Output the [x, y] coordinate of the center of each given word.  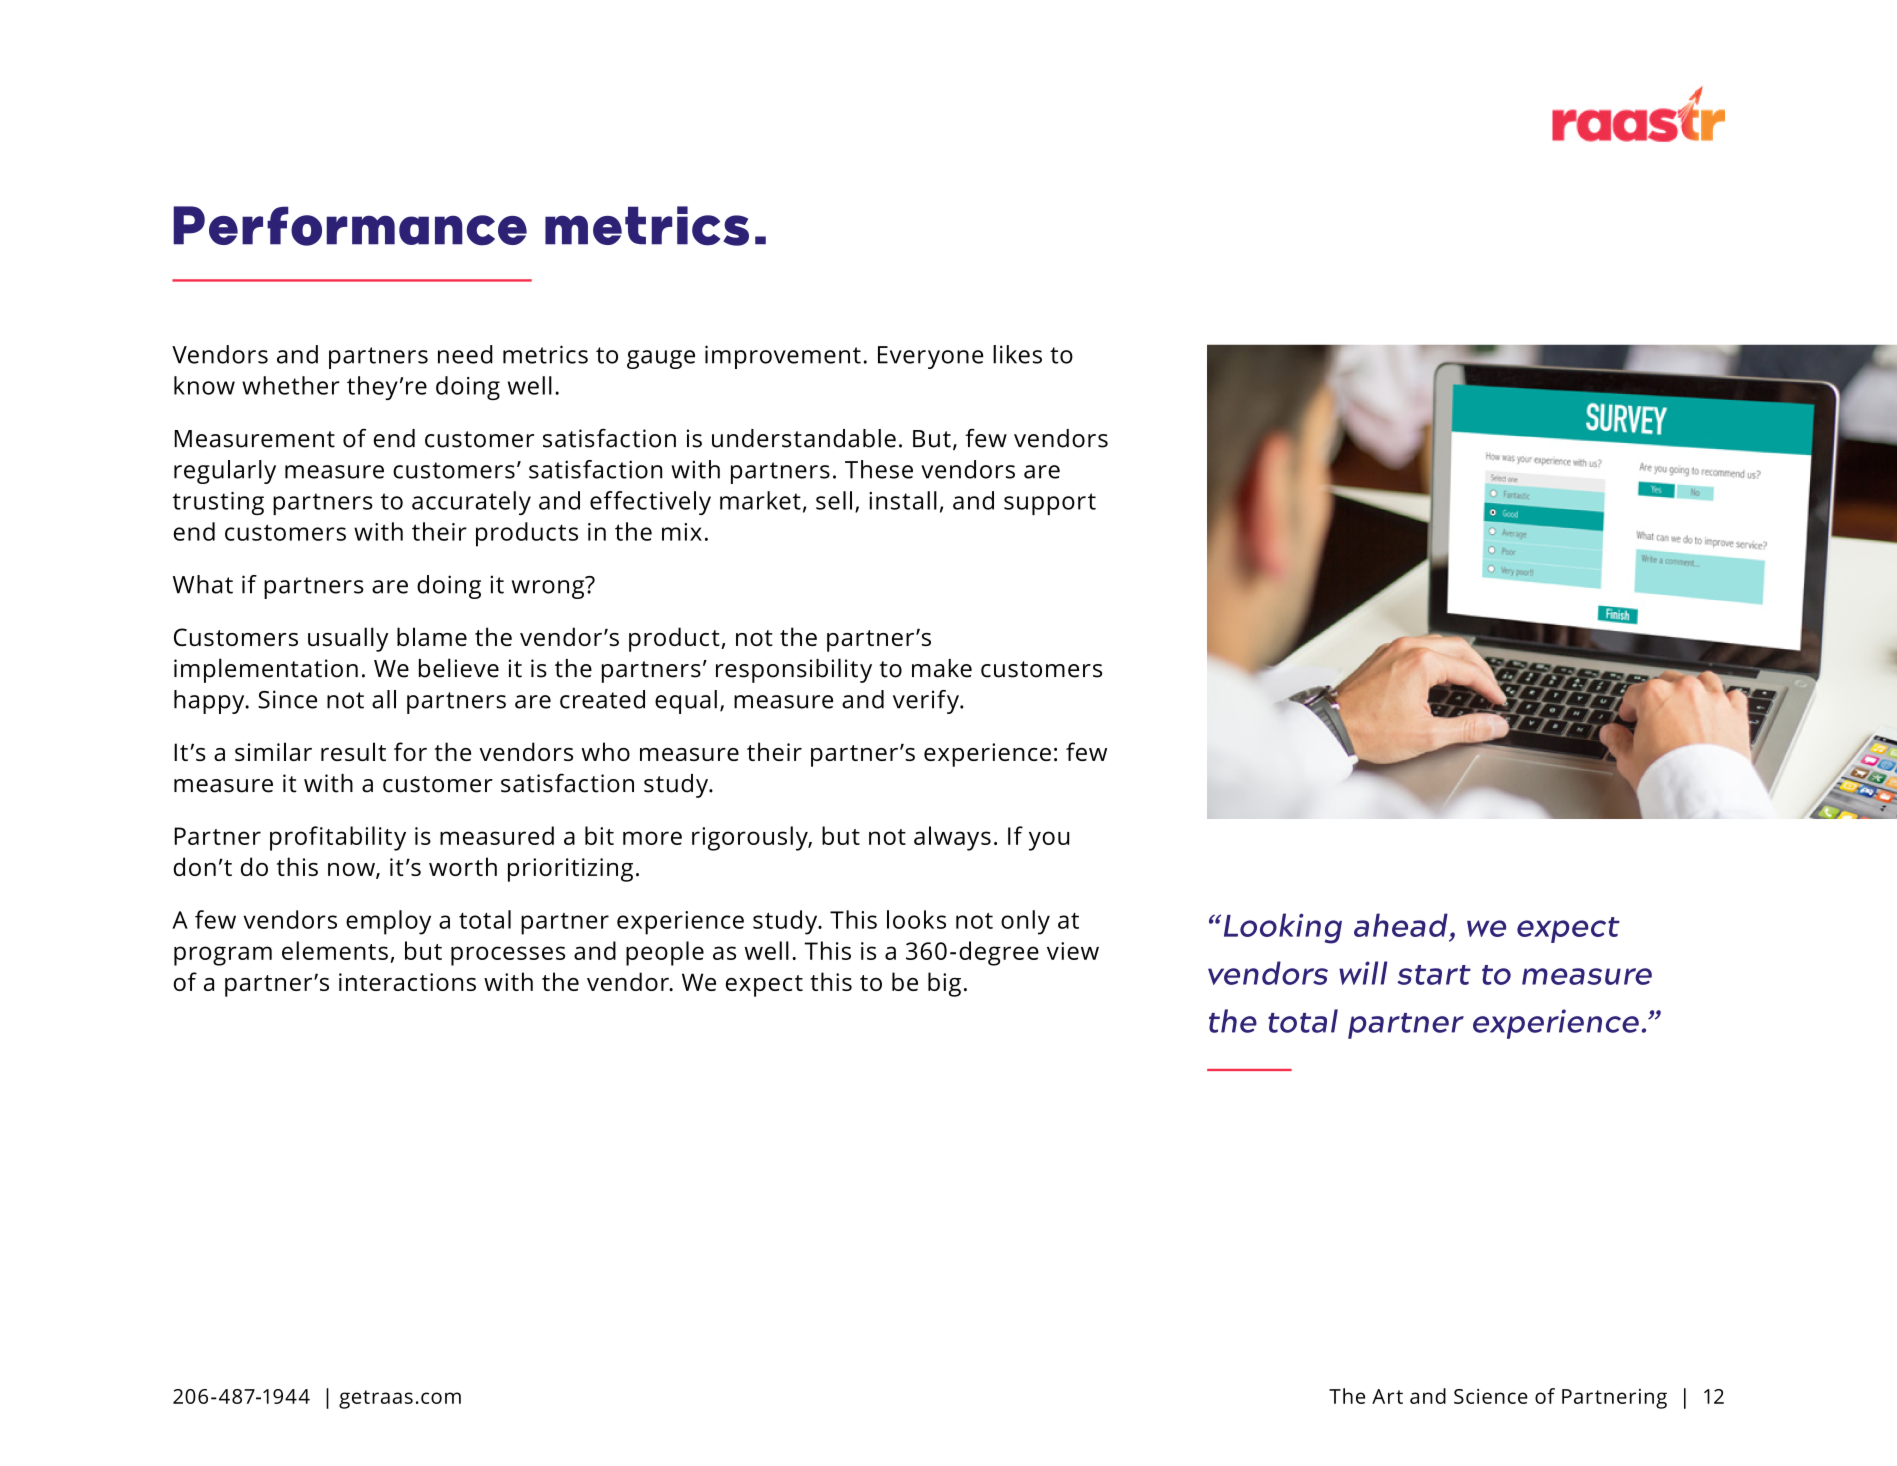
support [1050, 504]
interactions [407, 982]
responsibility [794, 670]
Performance [350, 226]
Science [1491, 1396]
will [1363, 973]
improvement [783, 357]
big [944, 984]
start [1434, 975]
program [223, 956]
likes [1017, 354]
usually [348, 639]
